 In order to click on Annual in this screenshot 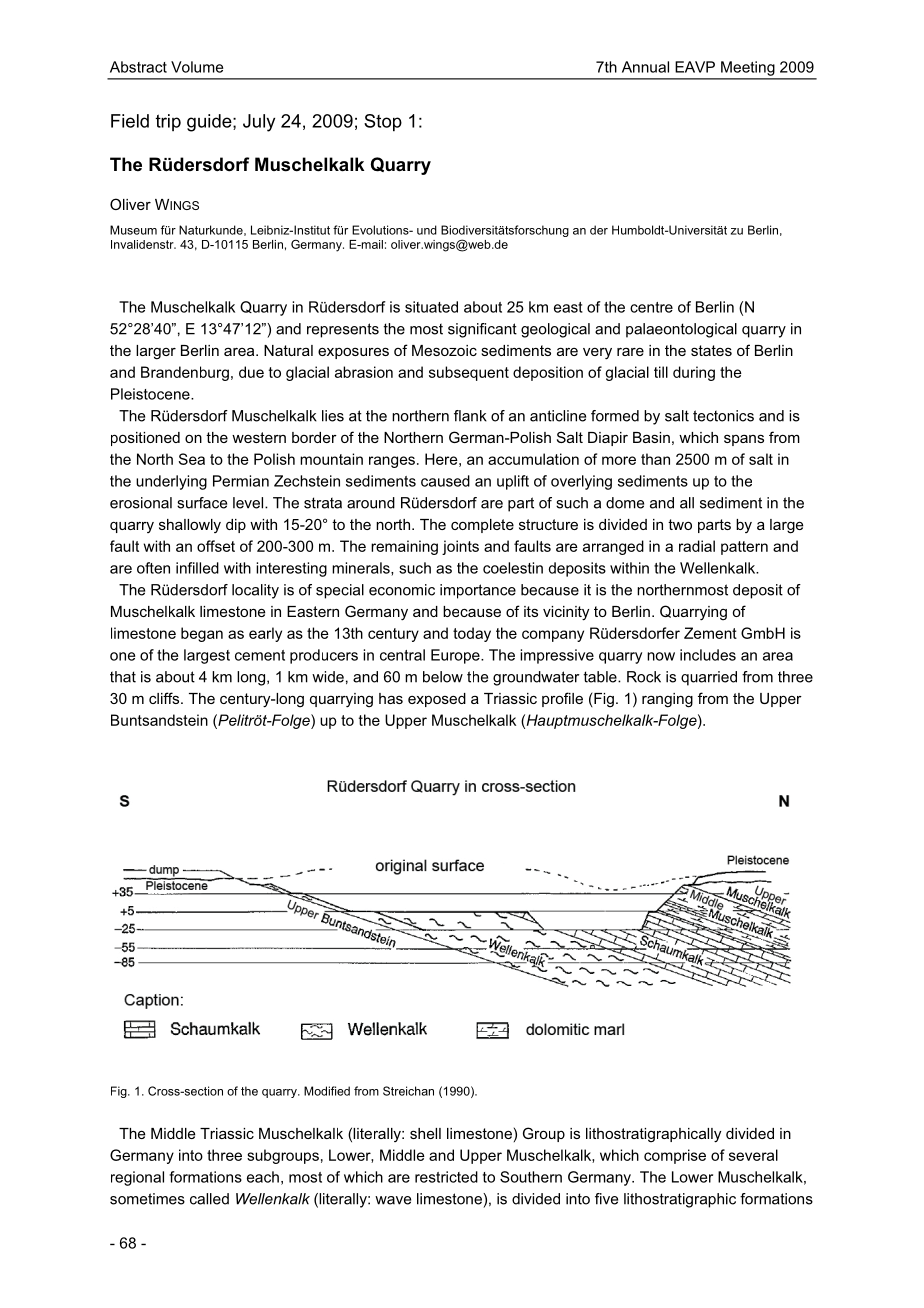, I will do `click(645, 67)`.
